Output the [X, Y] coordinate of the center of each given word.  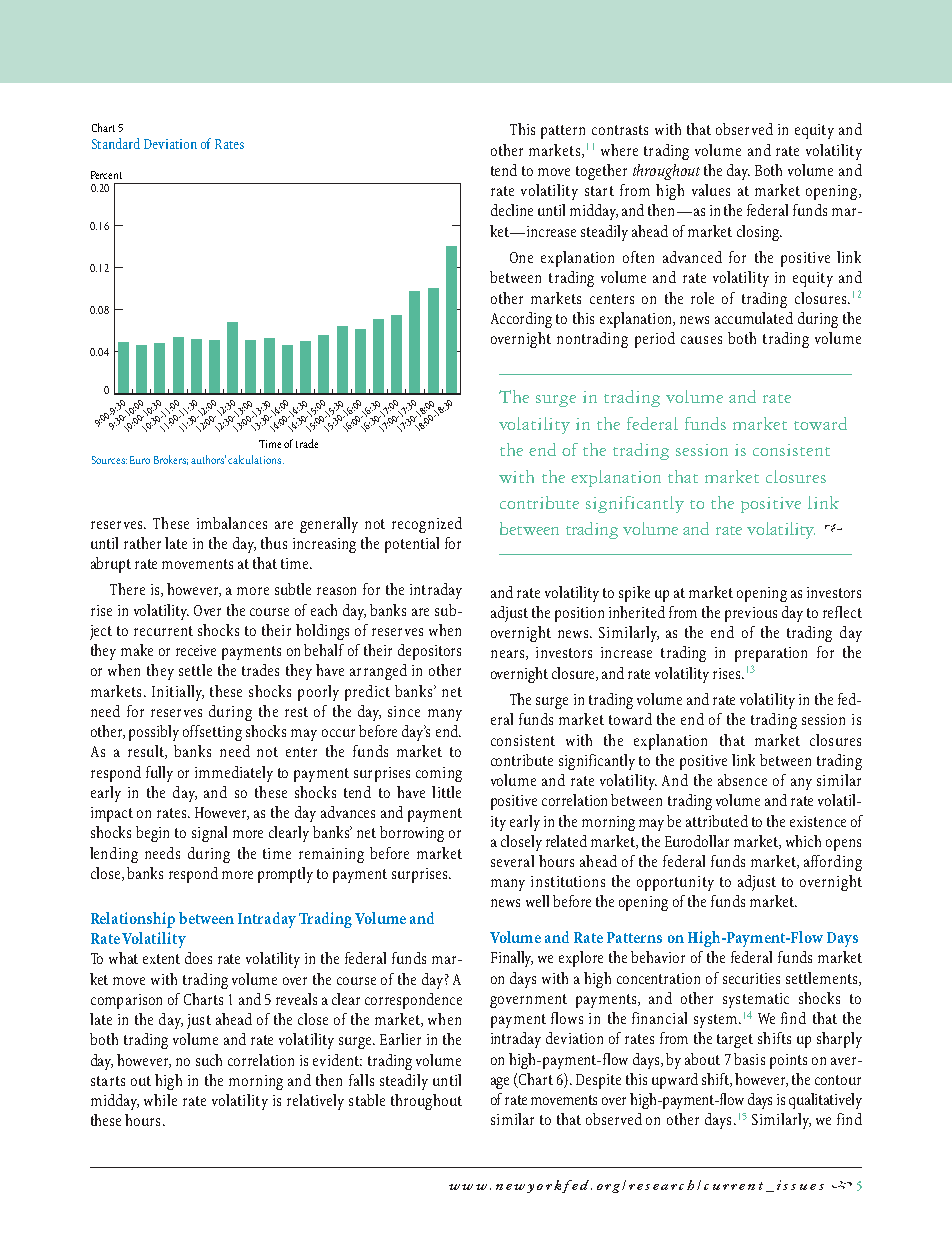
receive [196, 650]
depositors [429, 652]
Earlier [400, 1039]
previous [751, 614]
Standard [116, 143]
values [711, 190]
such [209, 1060]
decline [512, 210]
